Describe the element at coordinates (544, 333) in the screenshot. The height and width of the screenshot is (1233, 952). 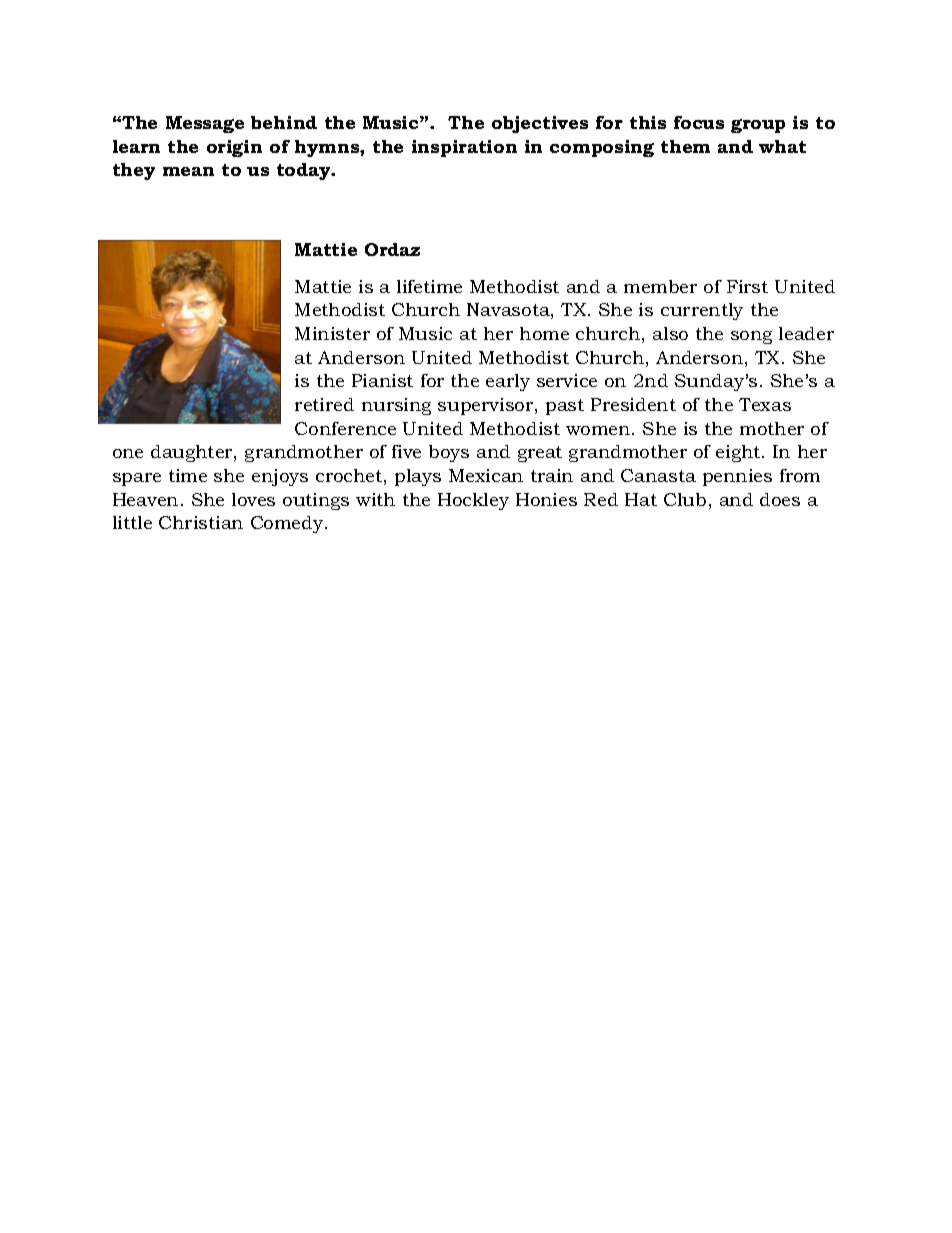
I see `home` at that location.
